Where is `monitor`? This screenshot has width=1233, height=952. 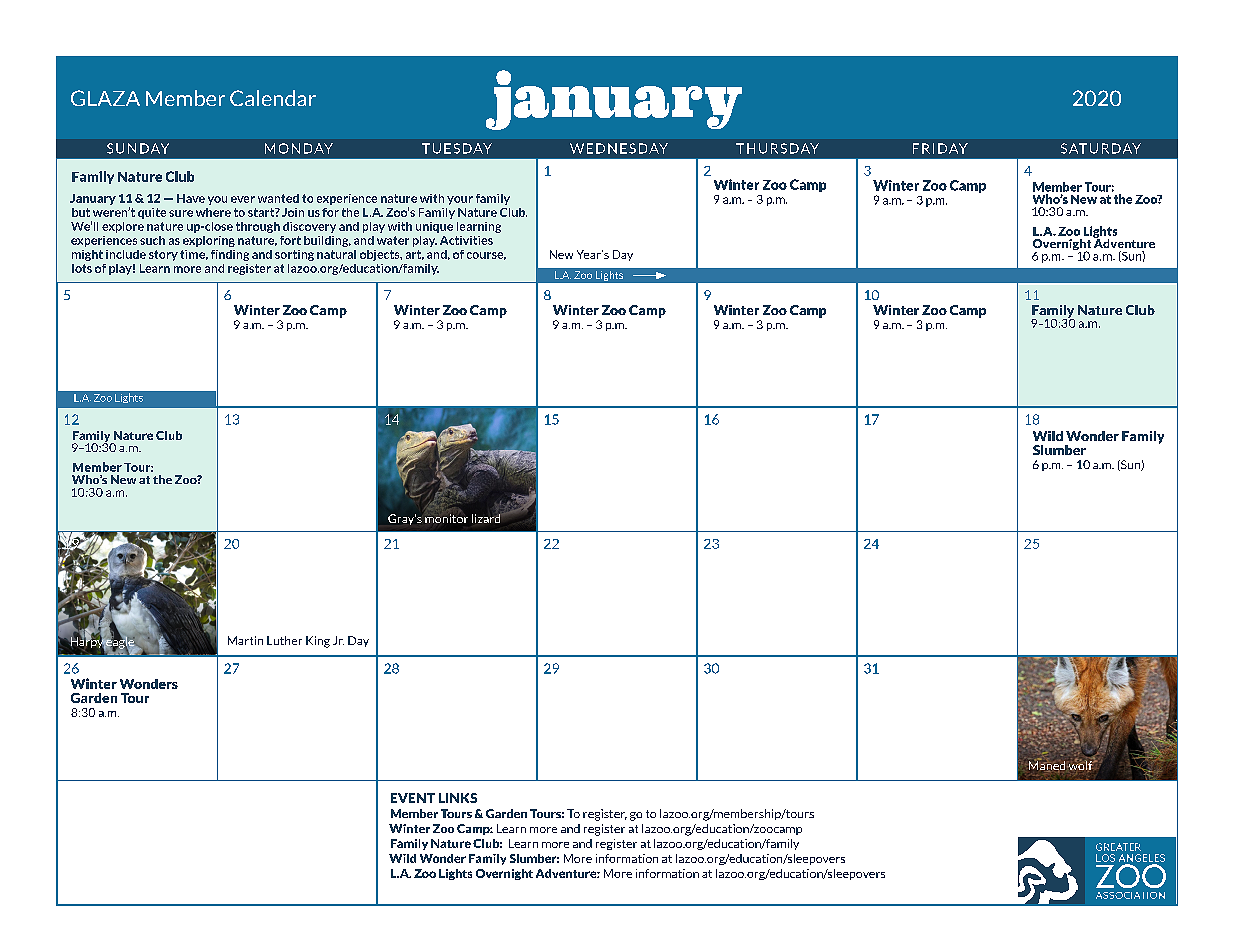 monitor is located at coordinates (446, 518).
